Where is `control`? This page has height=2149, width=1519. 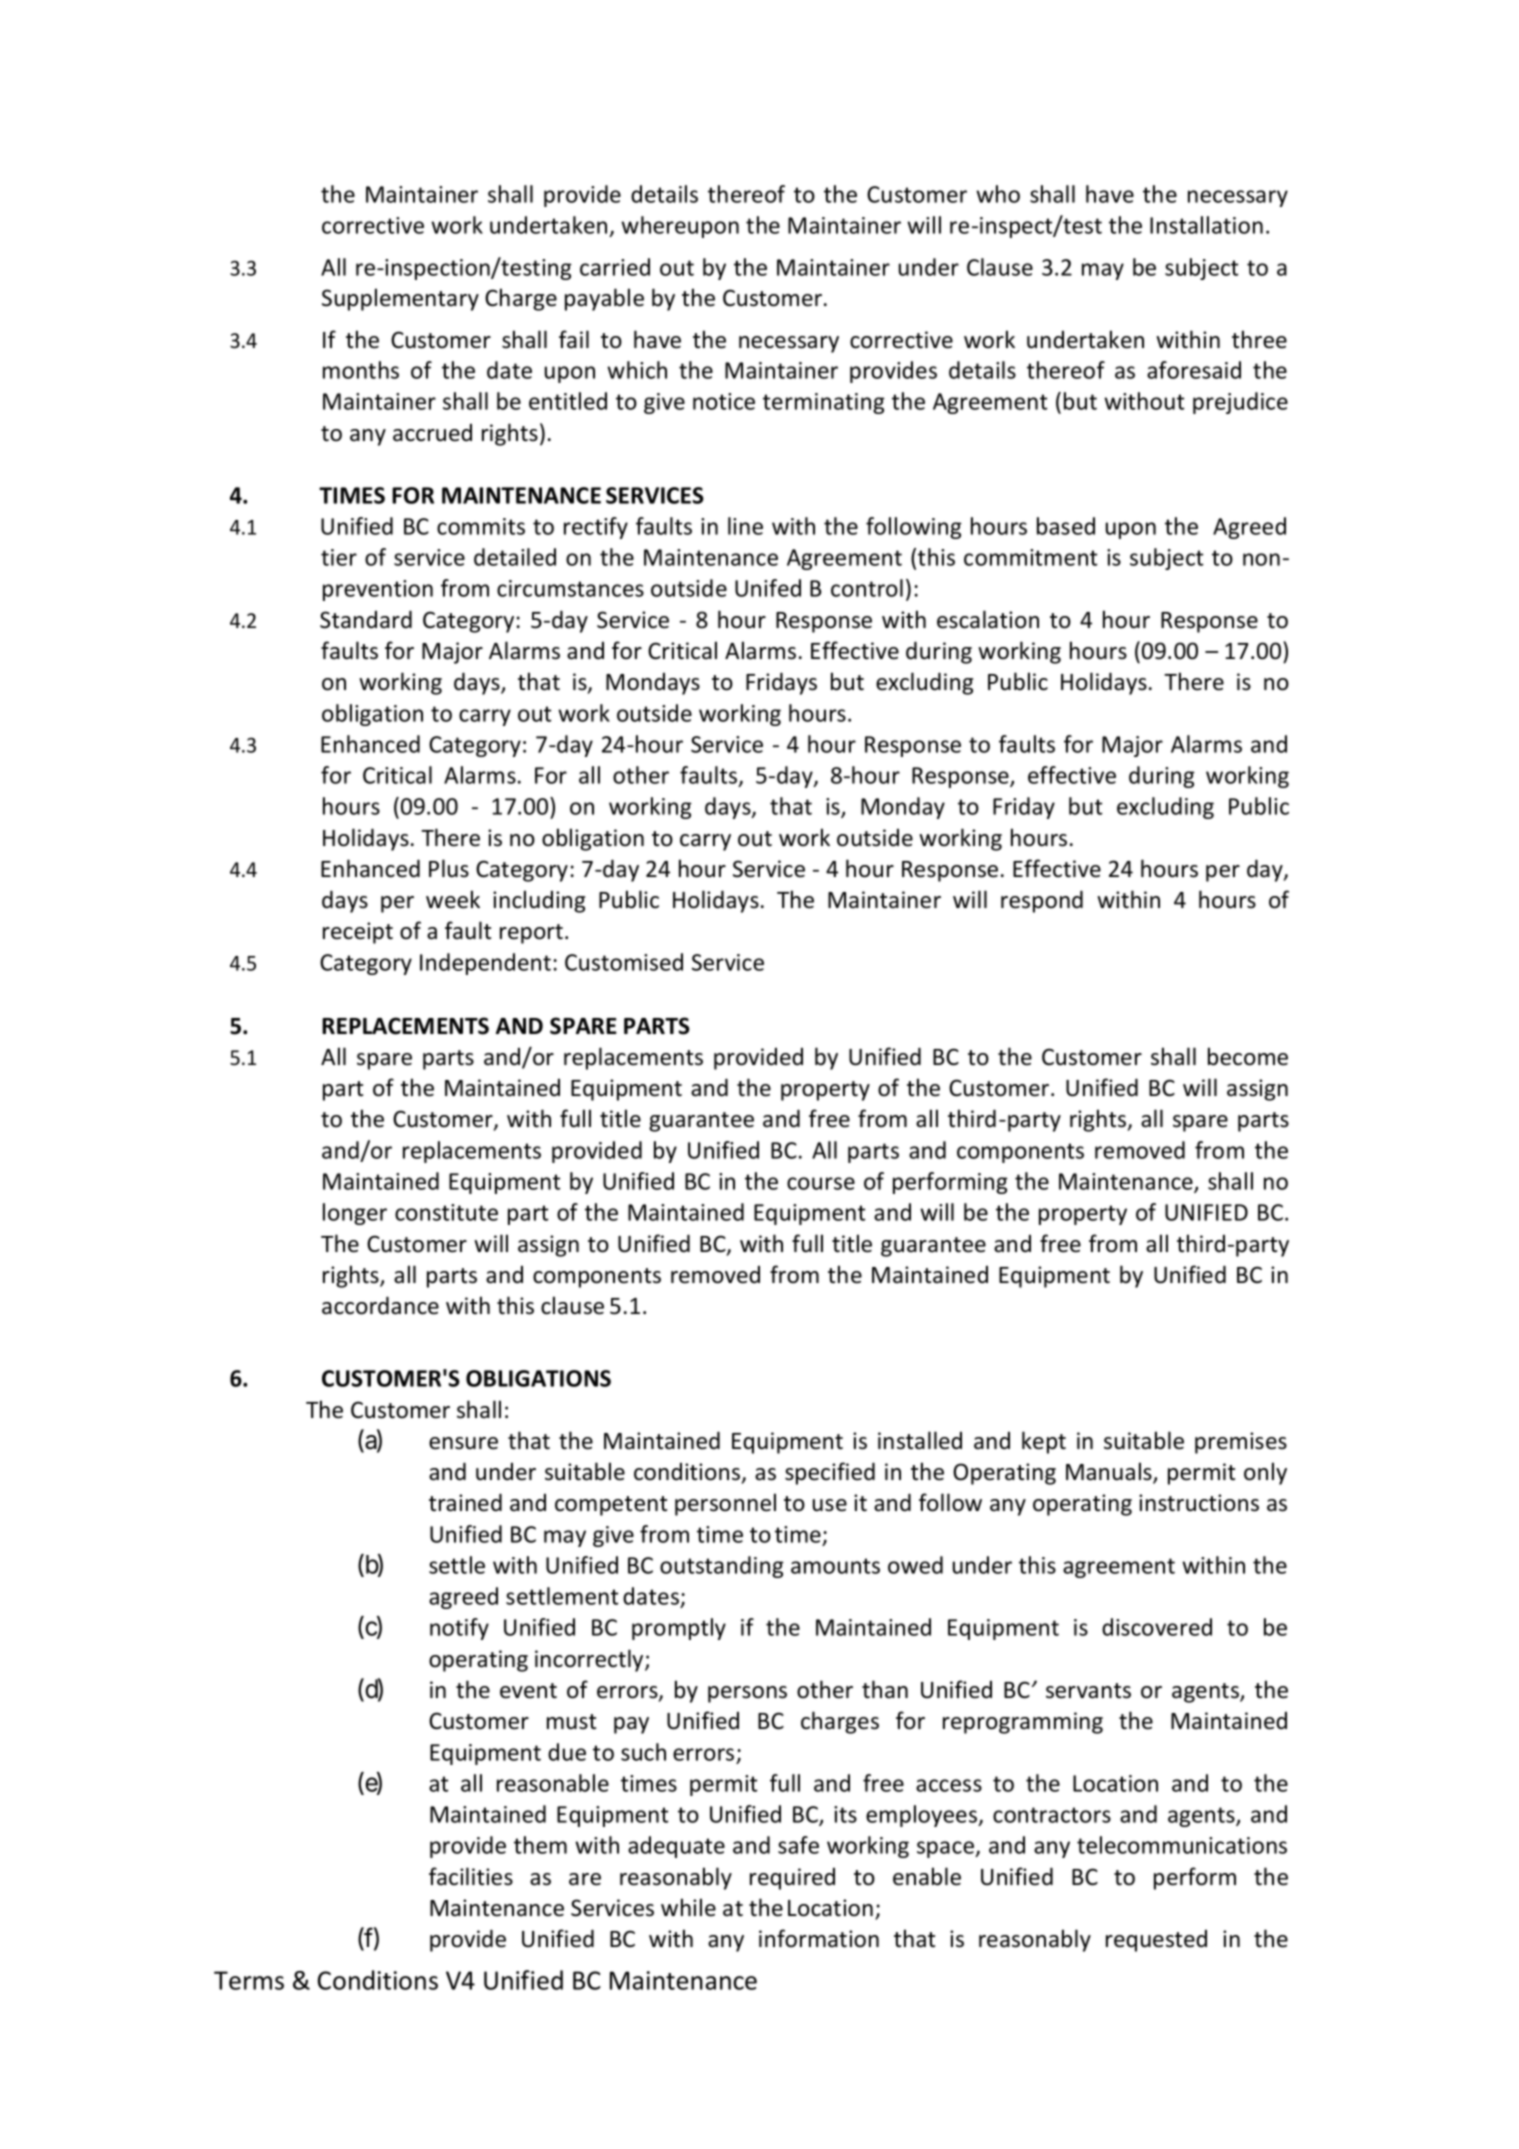
control is located at coordinates (867, 588).
